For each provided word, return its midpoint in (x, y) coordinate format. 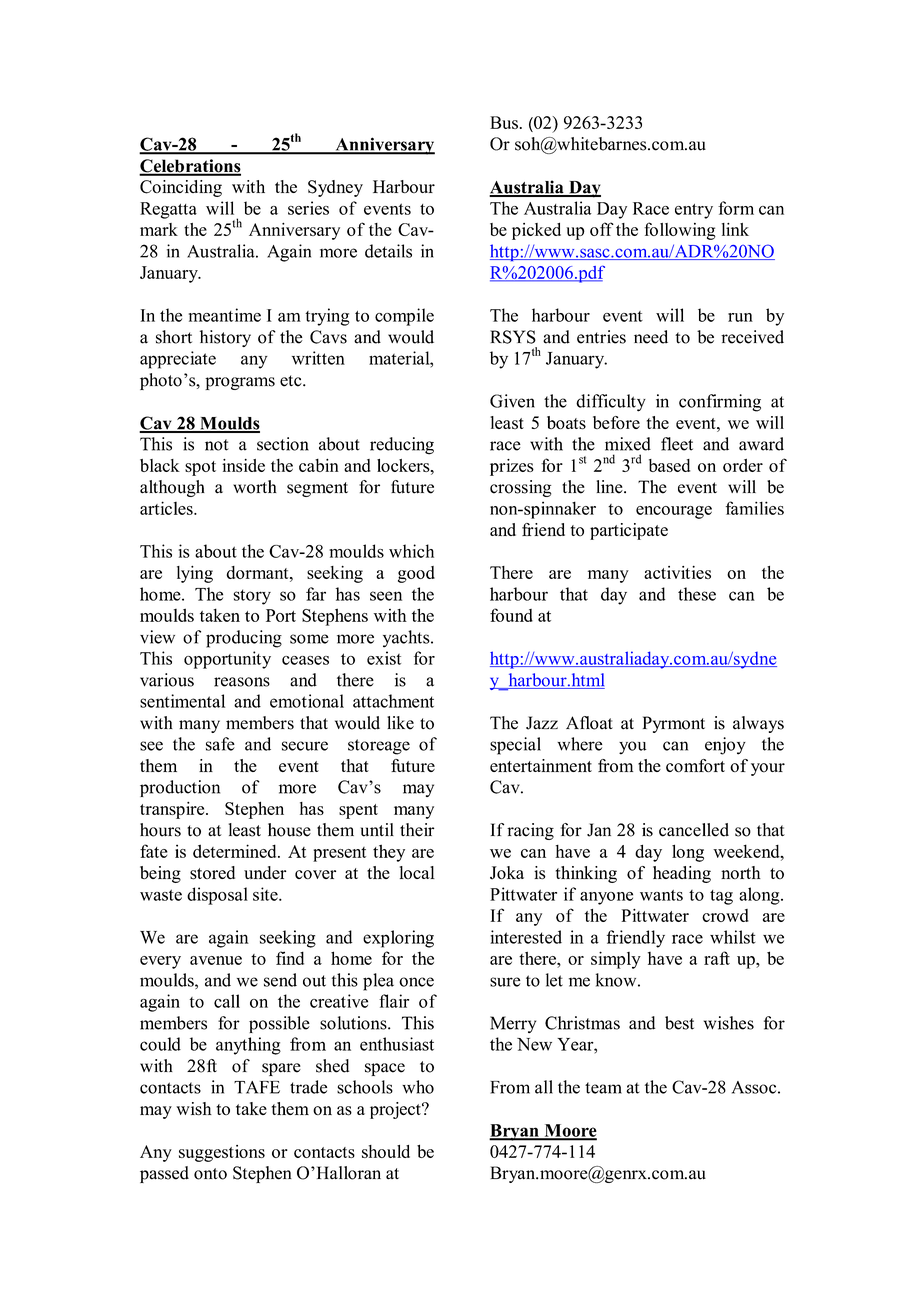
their (417, 830)
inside (243, 465)
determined (236, 851)
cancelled (694, 830)
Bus (504, 122)
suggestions (222, 1153)
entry (694, 211)
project (396, 1110)
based (669, 465)
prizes (512, 467)
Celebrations (190, 167)
